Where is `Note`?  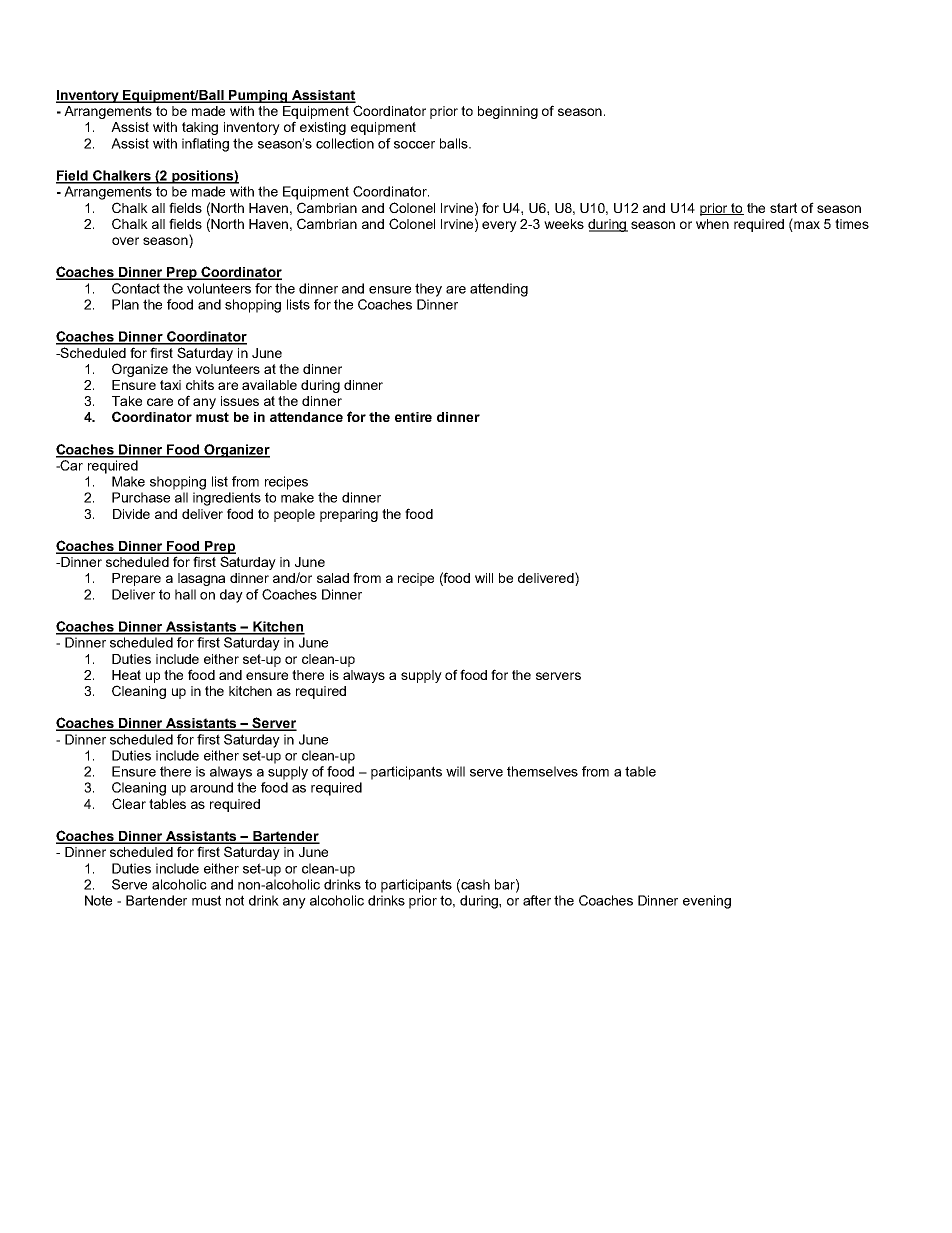
Note is located at coordinates (98, 900).
